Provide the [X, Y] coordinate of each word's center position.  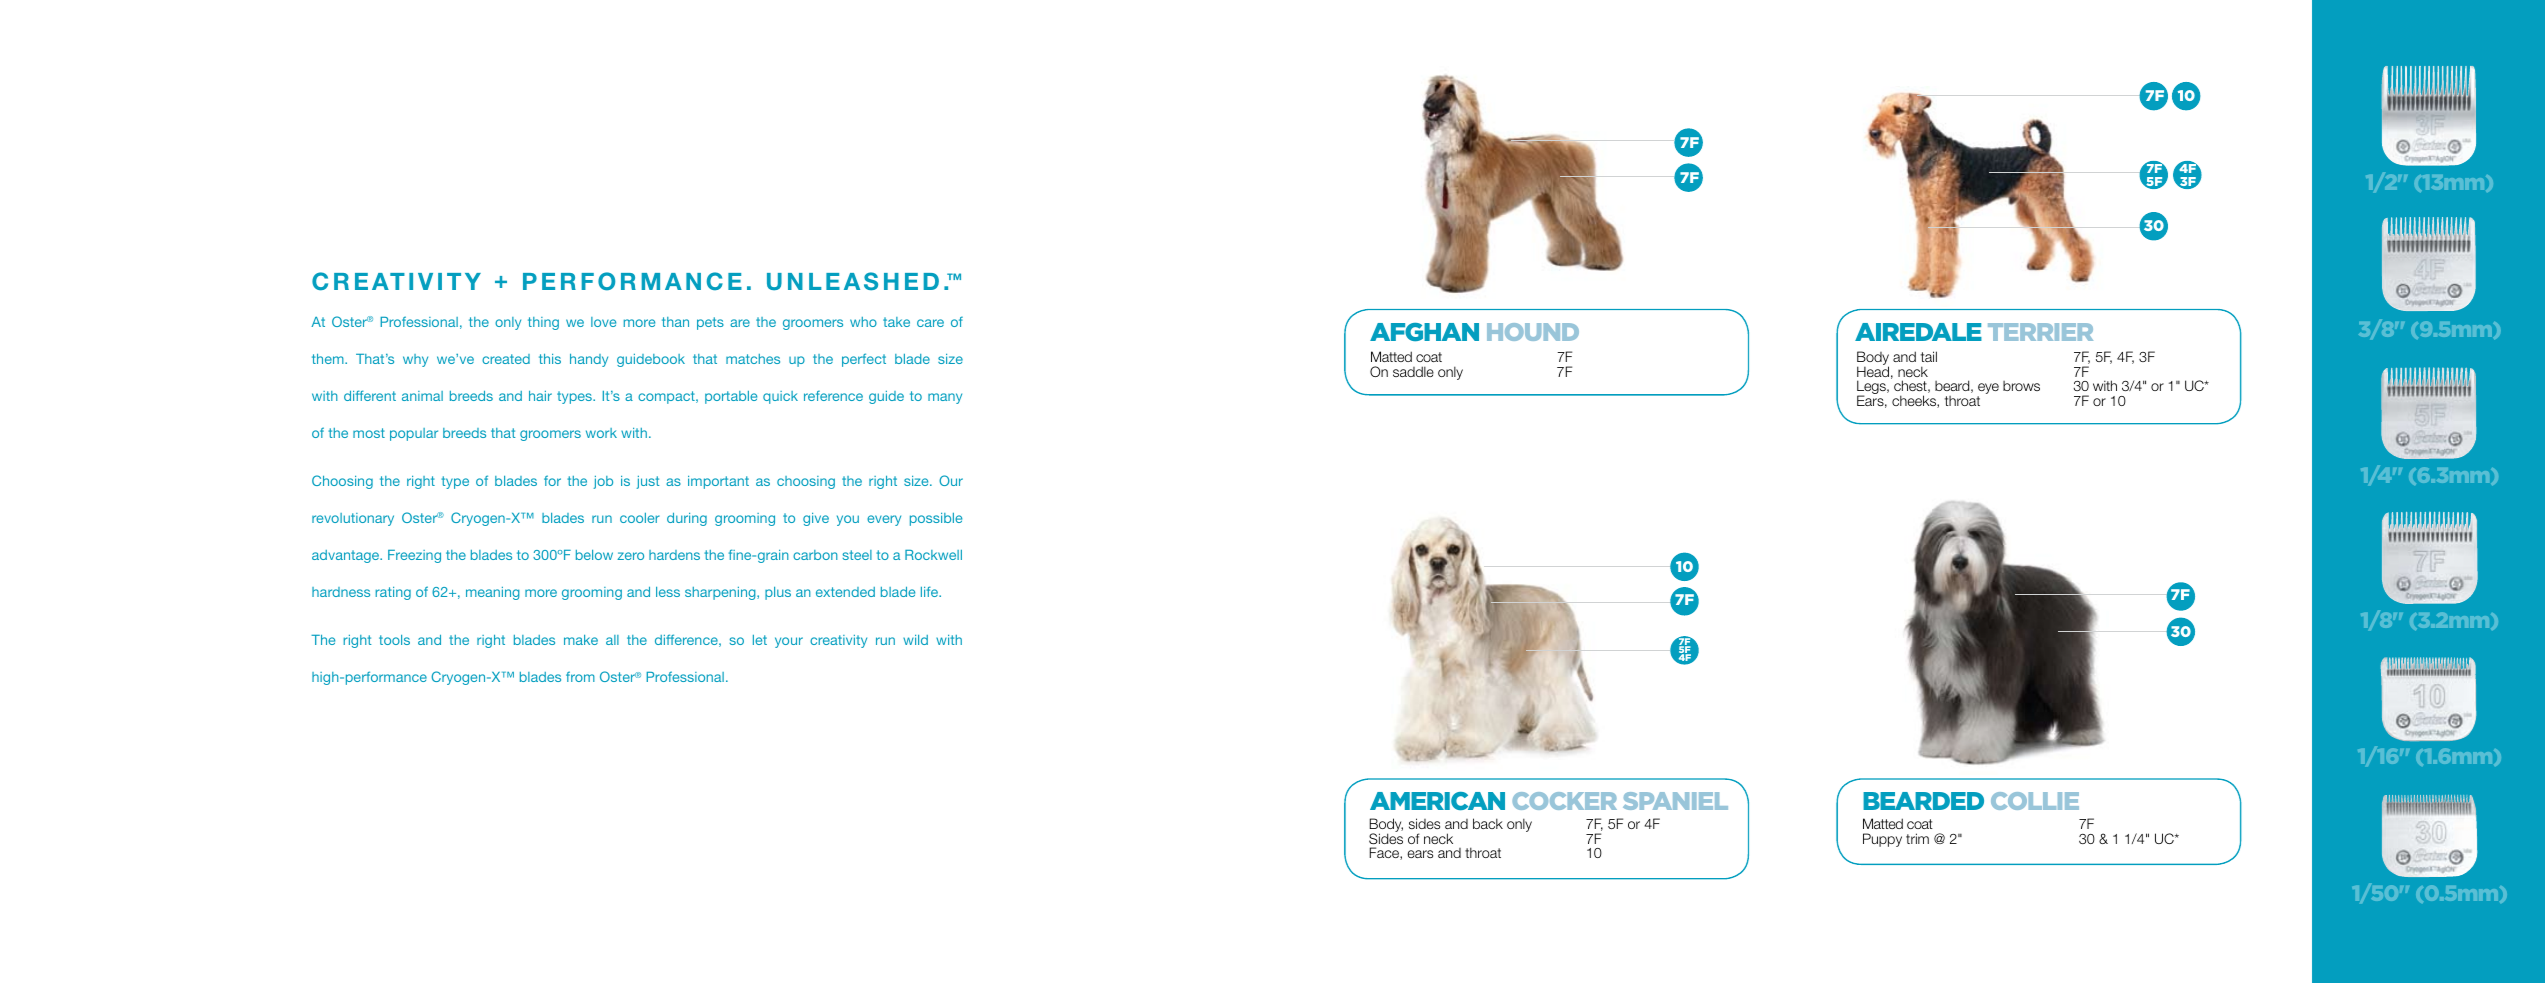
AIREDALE [1918, 332]
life [930, 591]
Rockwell [933, 555]
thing [543, 323]
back [1488, 823]
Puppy [1882, 840]
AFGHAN [1424, 332]
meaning [493, 593]
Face [1385, 853]
